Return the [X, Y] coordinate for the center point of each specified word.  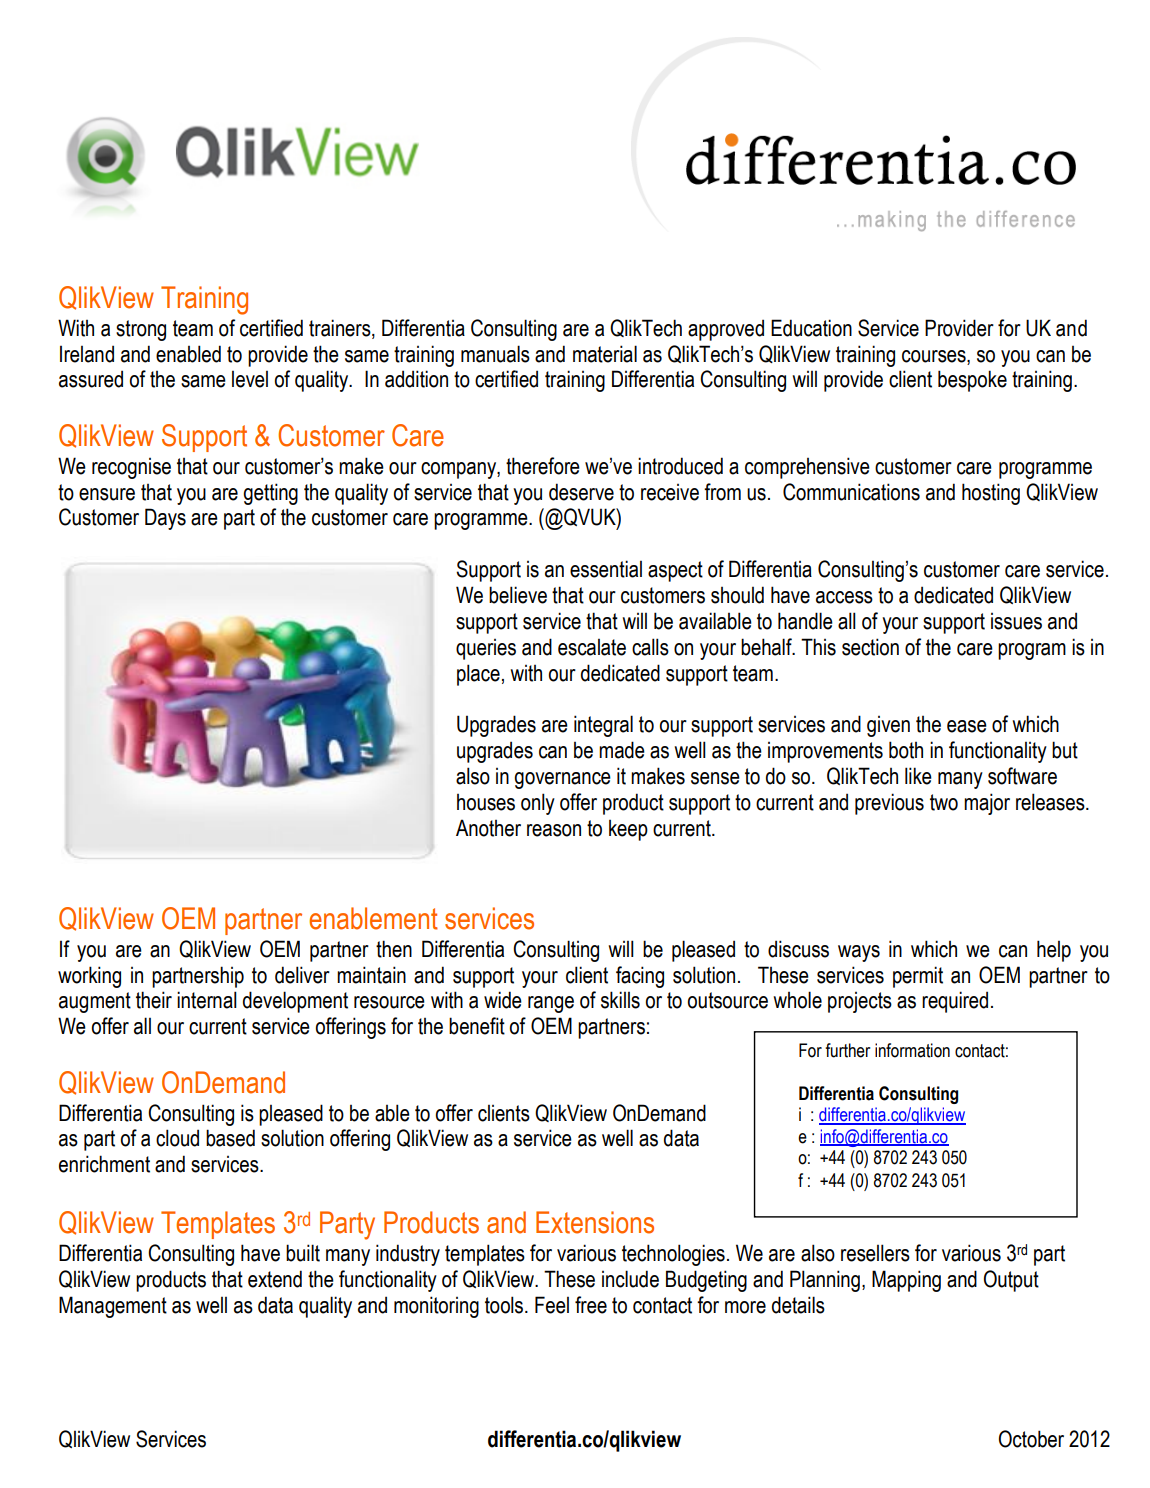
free [591, 1305]
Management [113, 1307]
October [1031, 1439]
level [250, 379]
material [605, 354]
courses [935, 356]
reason [554, 830]
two [944, 802]
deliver [302, 975]
